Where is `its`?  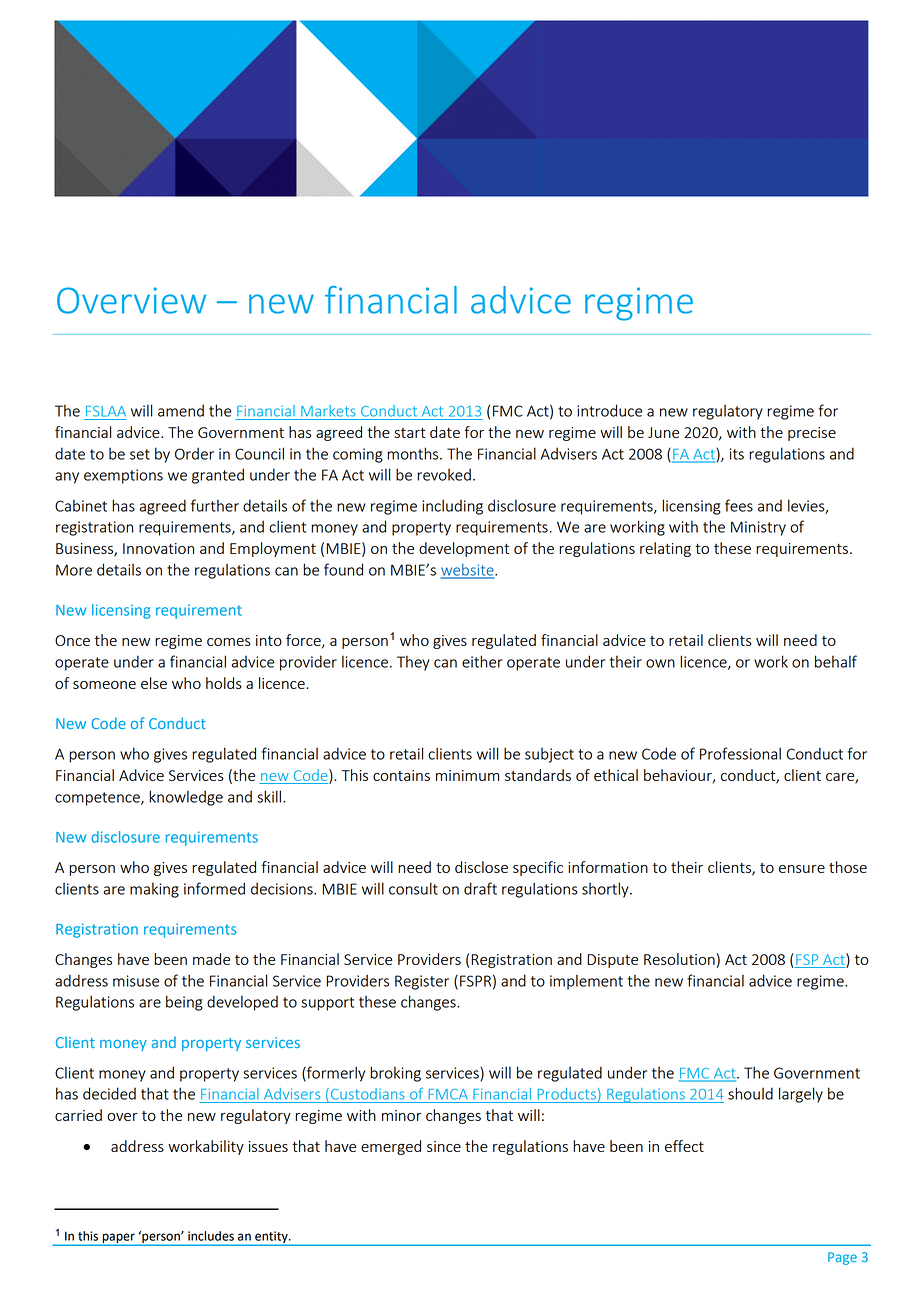
its is located at coordinates (737, 454).
